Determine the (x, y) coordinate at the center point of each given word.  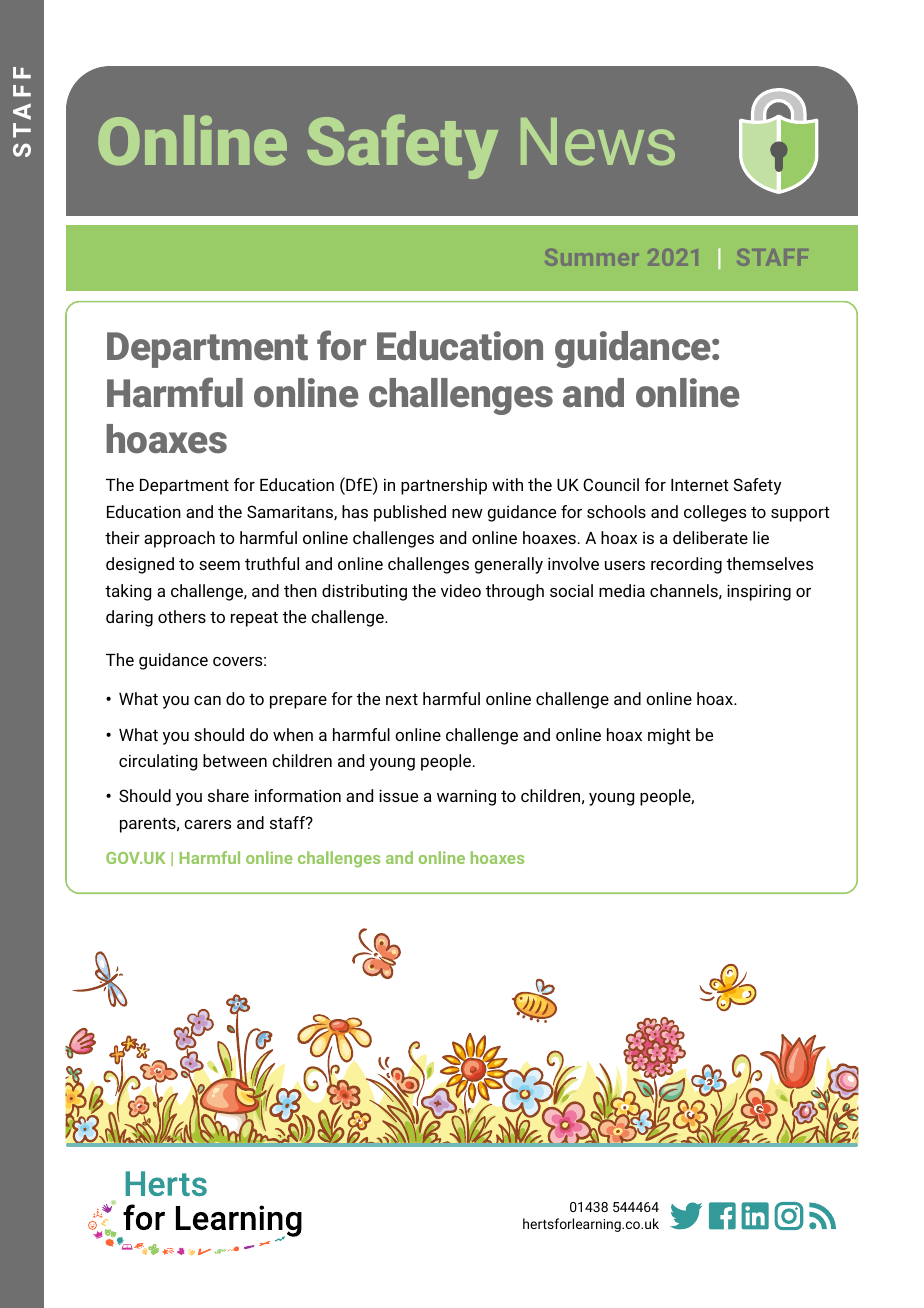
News (598, 141)
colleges (715, 513)
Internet (700, 485)
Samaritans (291, 512)
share (228, 795)
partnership (444, 486)
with (507, 484)
